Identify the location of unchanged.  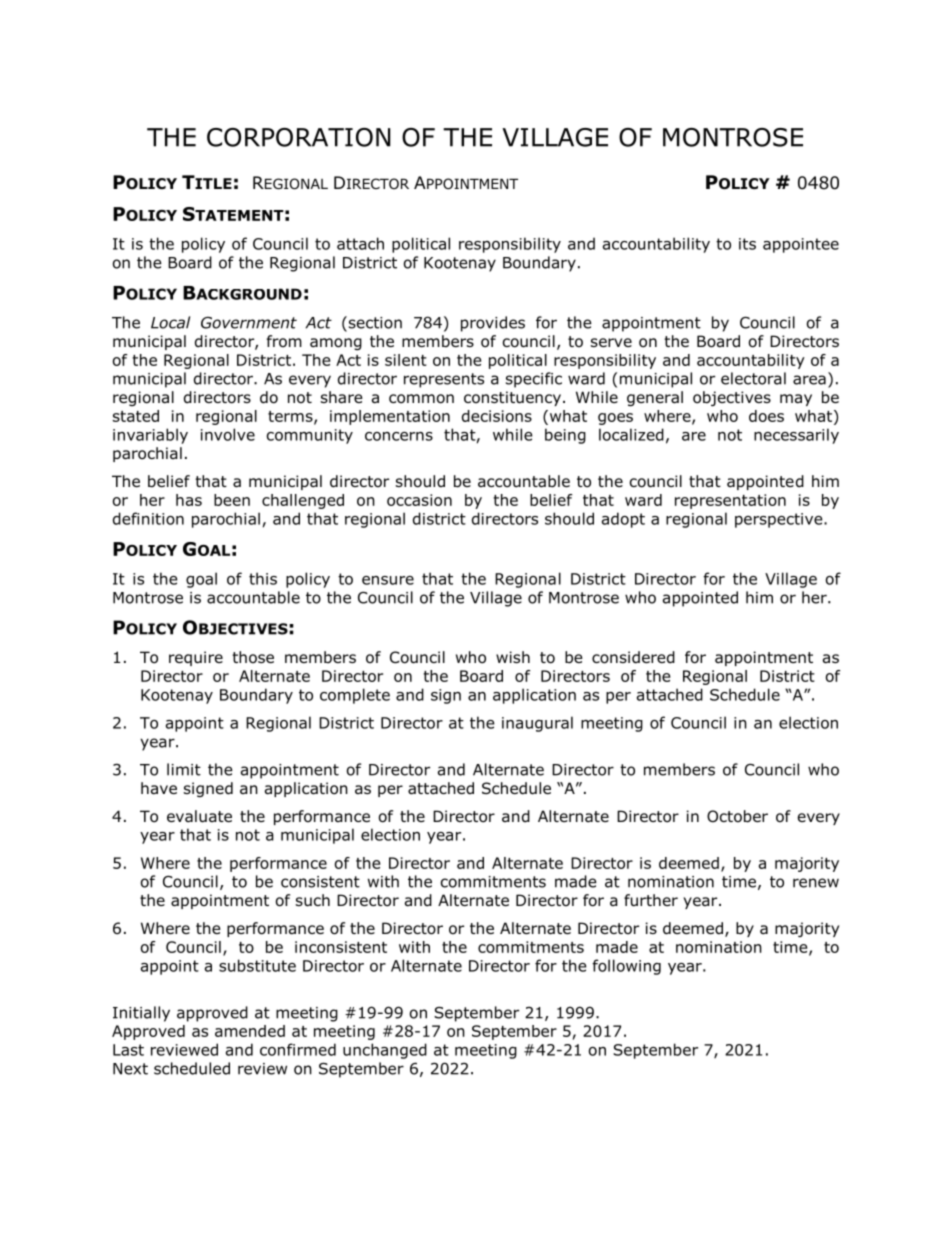
(385, 1051).
